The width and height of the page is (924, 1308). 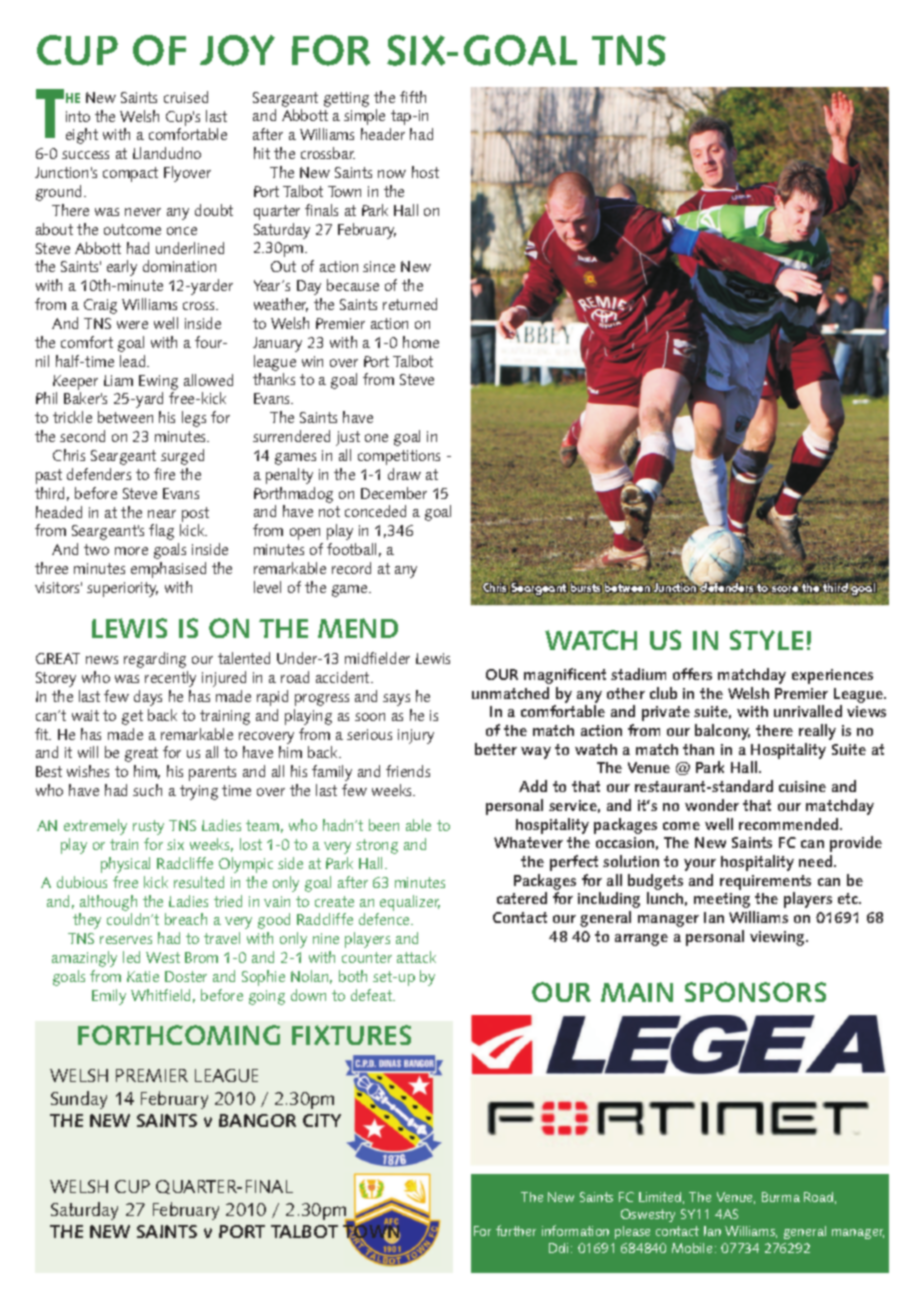 What do you see at coordinates (425, 172) in the page?
I see `host` at bounding box center [425, 172].
